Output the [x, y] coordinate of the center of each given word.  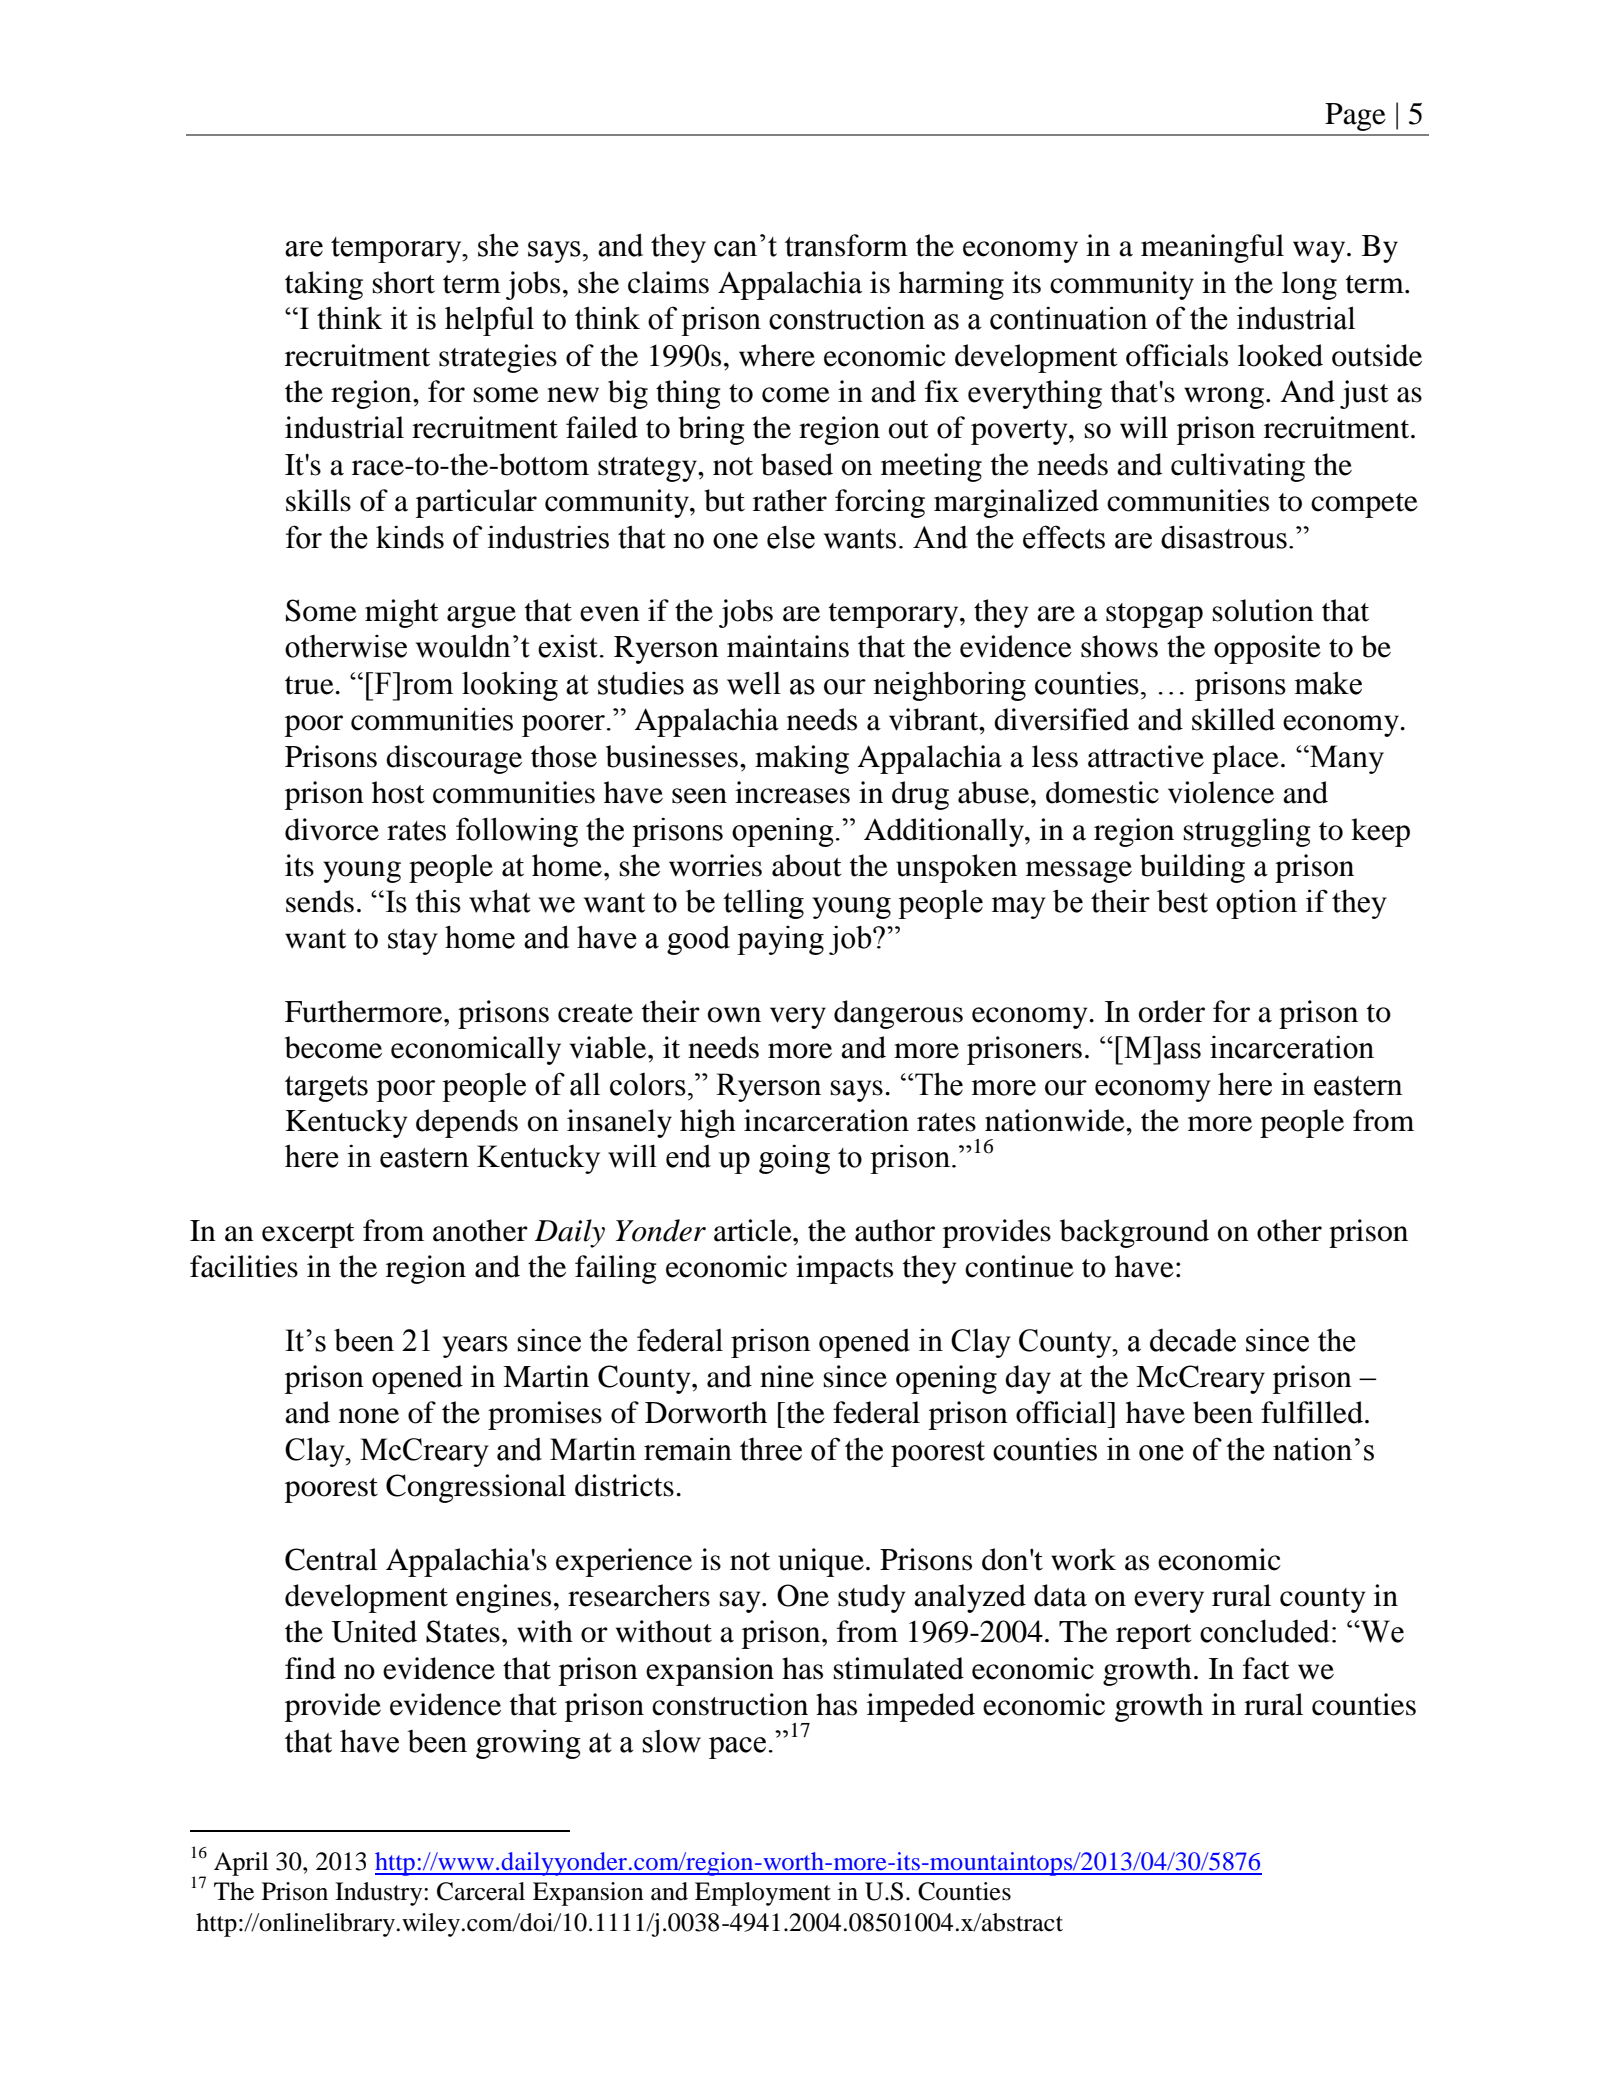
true [310, 685]
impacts [844, 1269]
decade [1193, 1340]
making [802, 759]
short [404, 282]
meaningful [1212, 248]
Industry [380, 1894]
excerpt [308, 1235]
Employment [763, 1894]
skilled [1233, 719]
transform [846, 245]
